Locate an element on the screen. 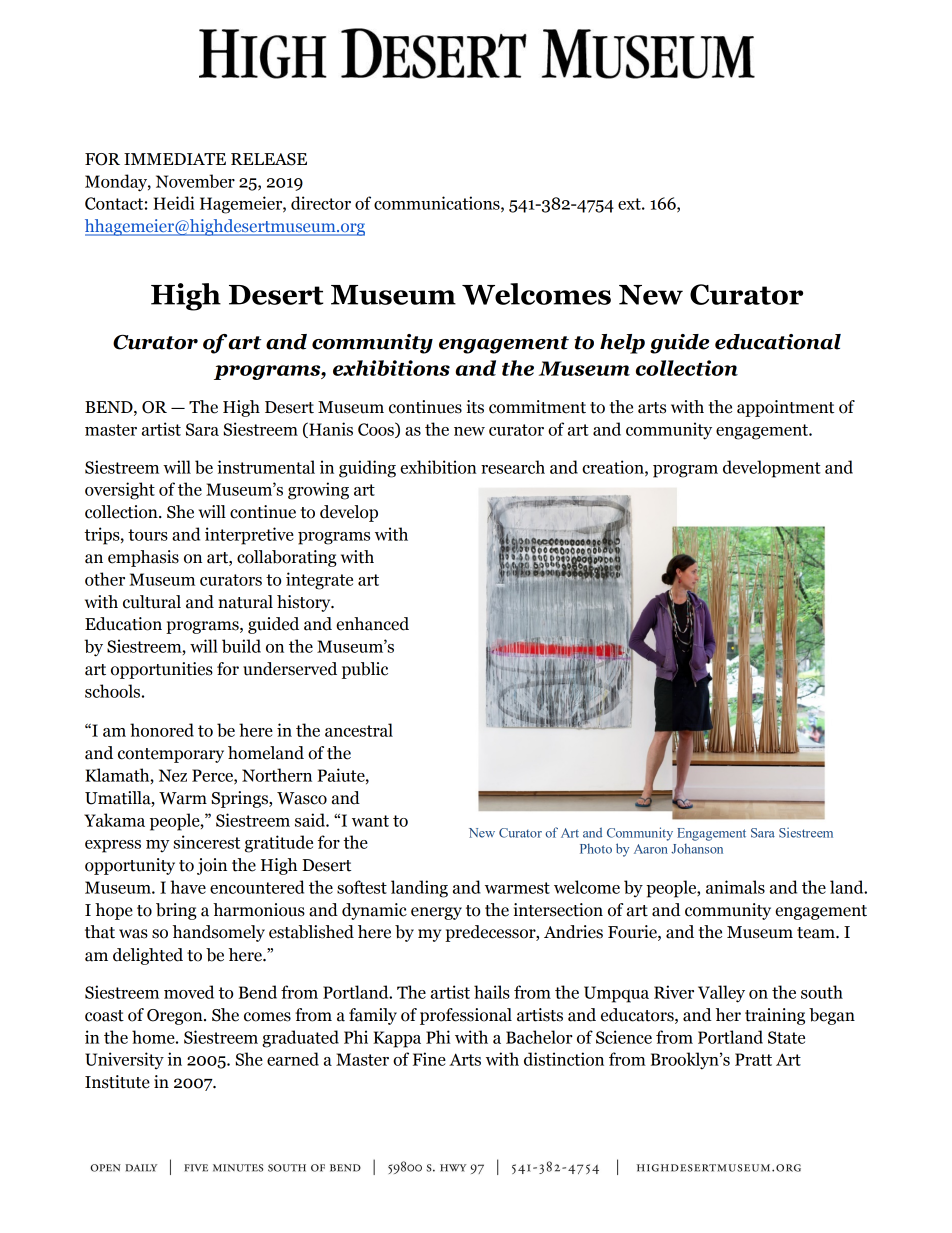 This screenshot has height=1233, width=952. ancestral is located at coordinates (359, 730).
